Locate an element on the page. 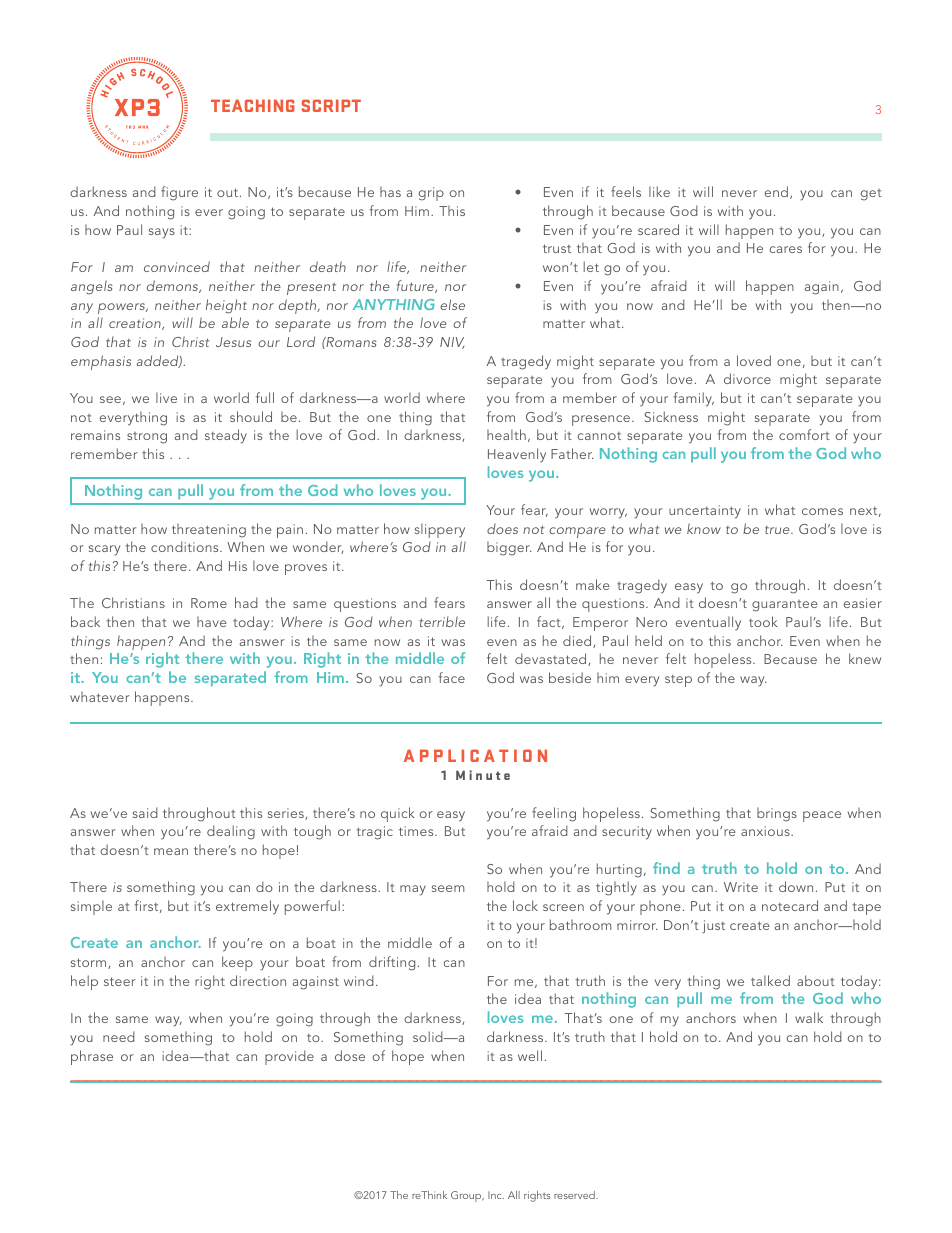  divorce is located at coordinates (747, 378).
